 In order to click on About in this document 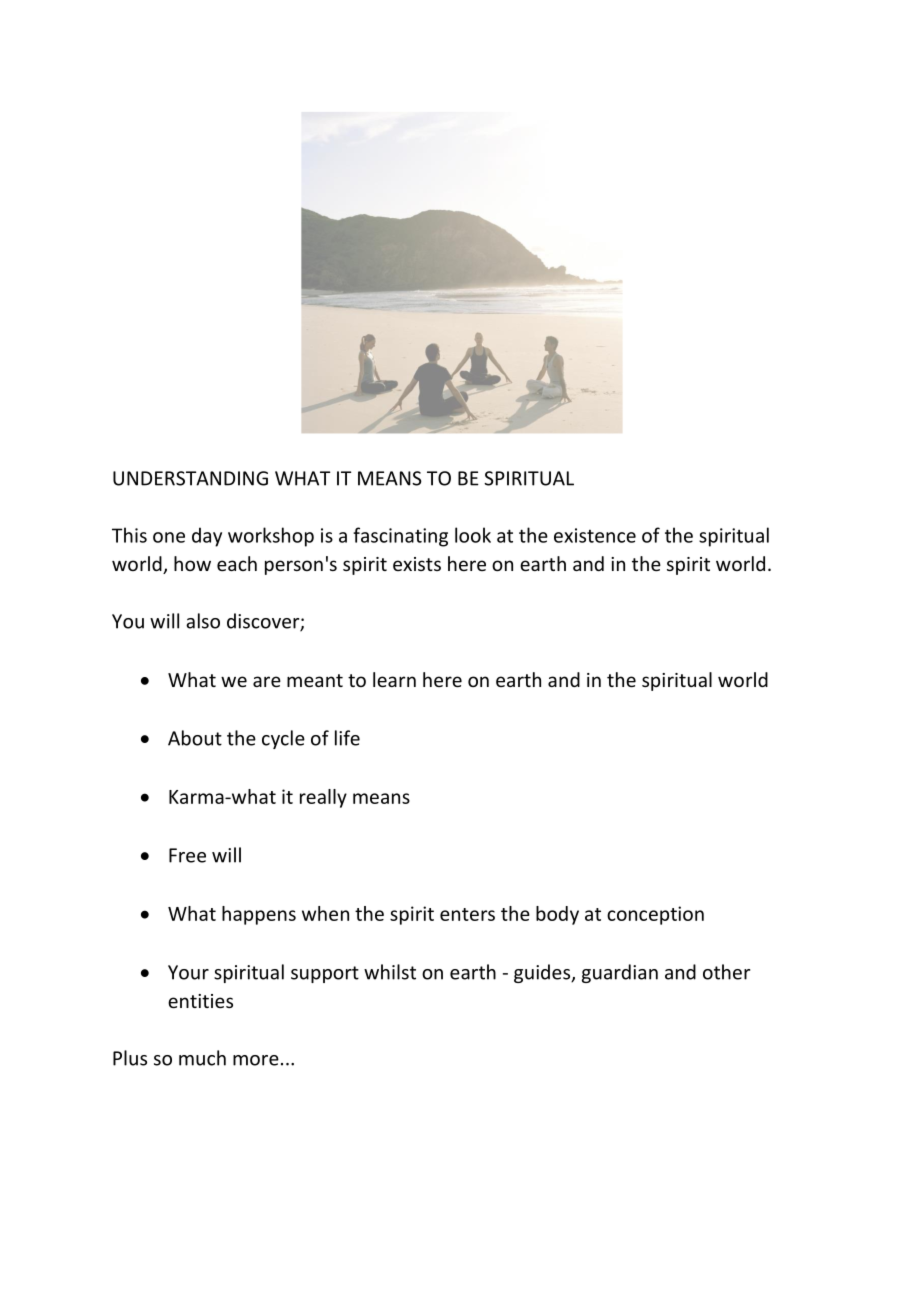, I will do `click(195, 738)`.
